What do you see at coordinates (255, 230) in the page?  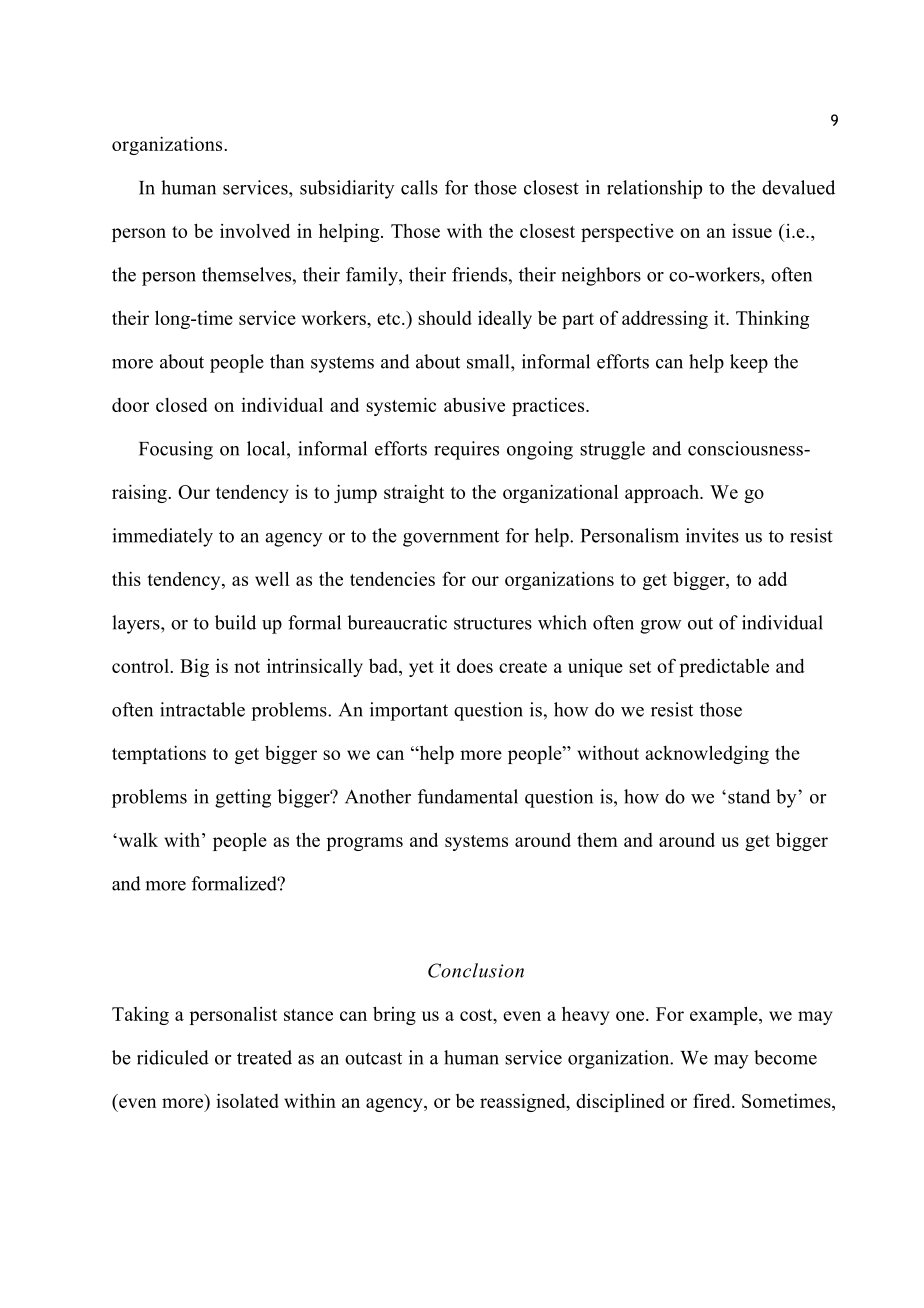 I see `involved` at bounding box center [255, 230].
